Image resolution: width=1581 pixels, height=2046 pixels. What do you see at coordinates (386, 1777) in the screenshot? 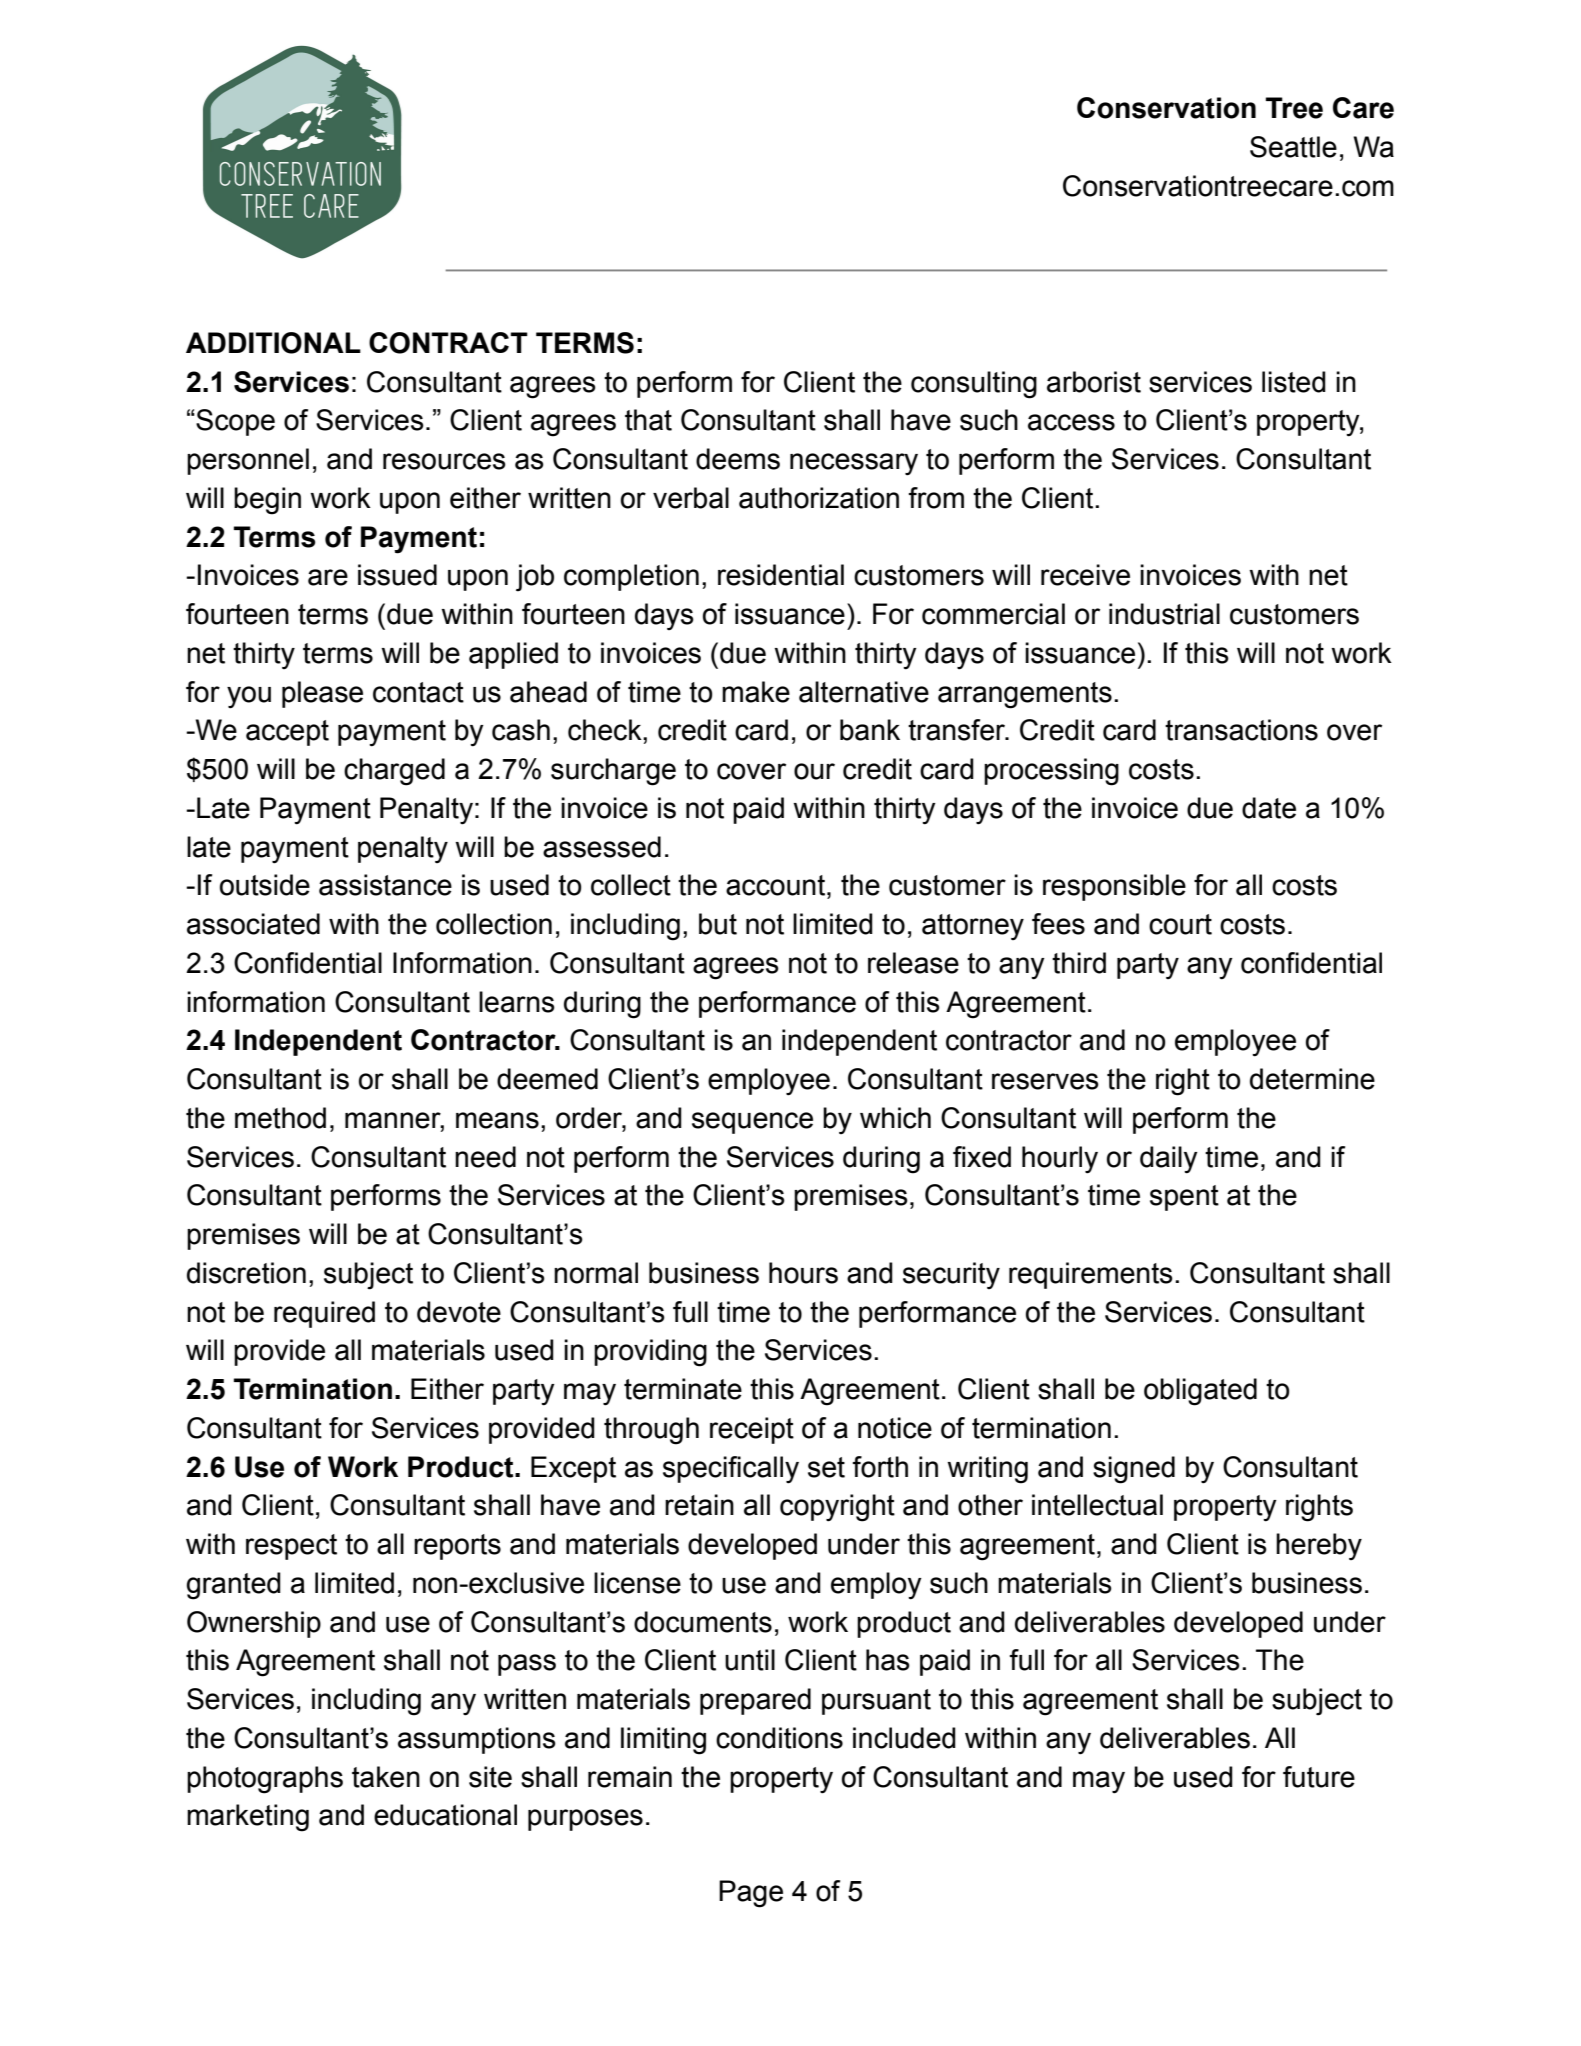
I see `taken` at bounding box center [386, 1777].
